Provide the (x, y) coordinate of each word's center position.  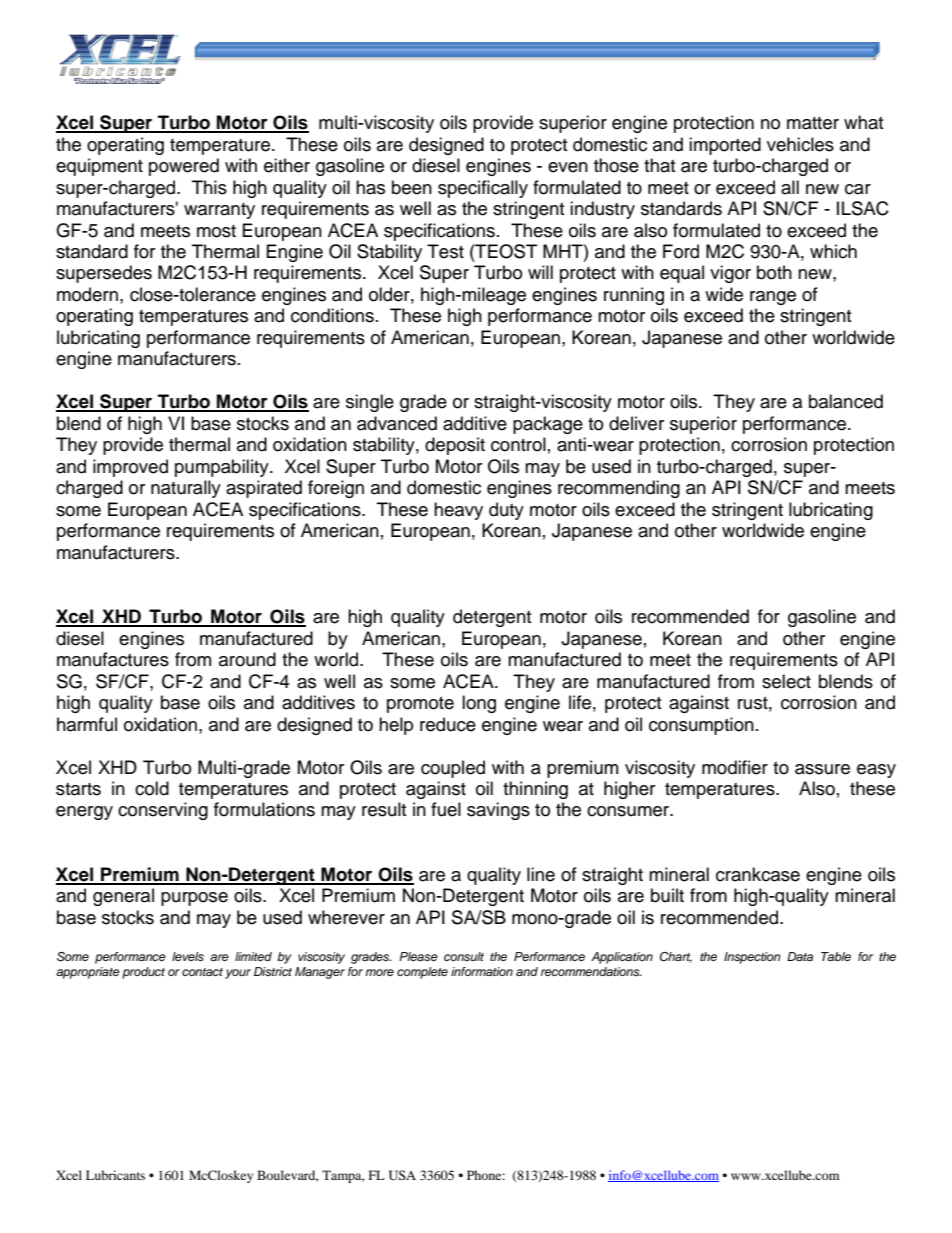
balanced (846, 401)
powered (184, 167)
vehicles (800, 144)
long (479, 704)
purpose (194, 899)
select (786, 681)
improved (130, 468)
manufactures (113, 659)
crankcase (758, 874)
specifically (483, 189)
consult (464, 956)
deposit (455, 446)
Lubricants (115, 1175)
